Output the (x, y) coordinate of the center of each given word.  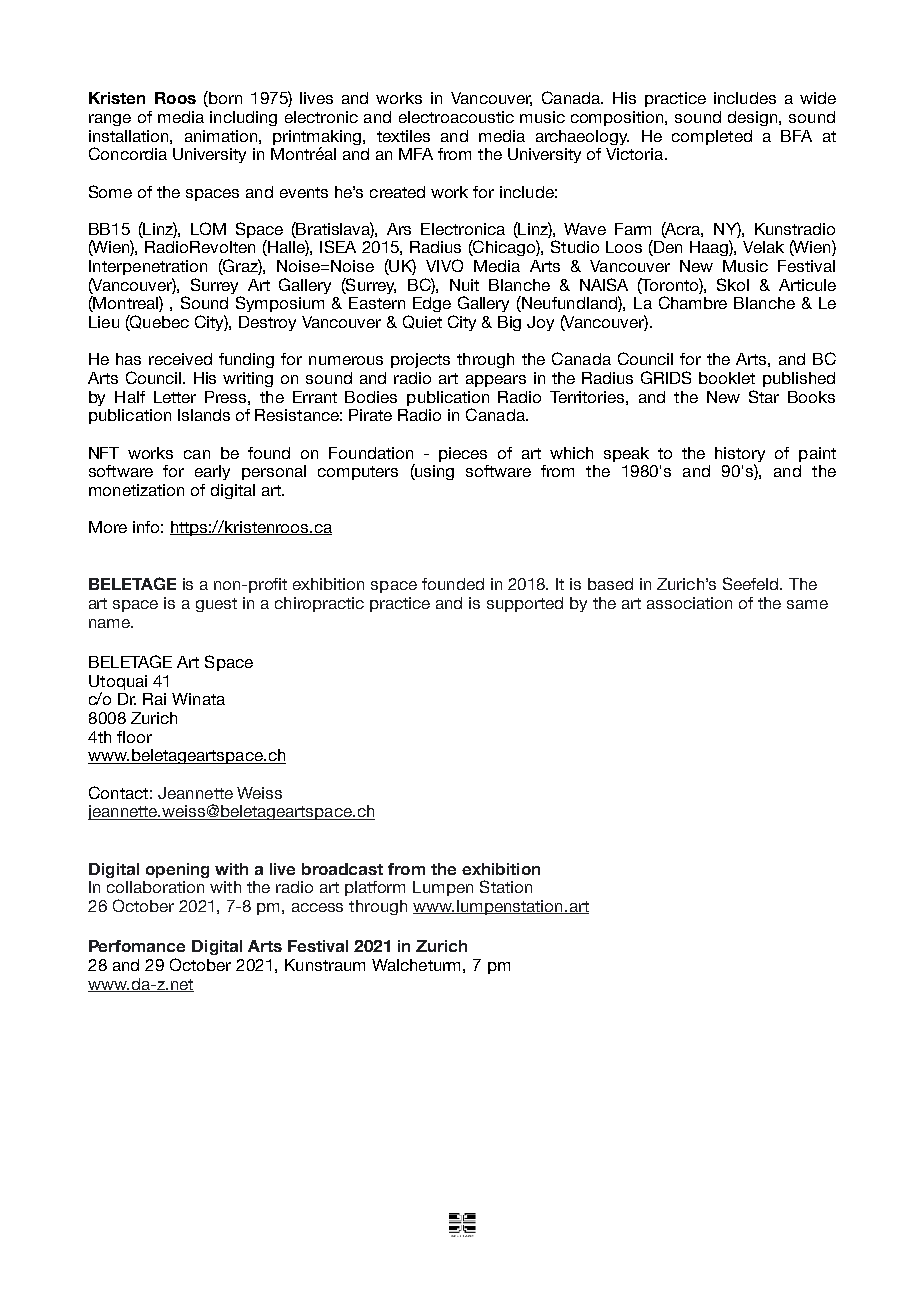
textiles (403, 136)
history (740, 454)
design (754, 118)
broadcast (342, 869)
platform (375, 888)
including (243, 118)
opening (177, 870)
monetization (136, 490)
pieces (463, 454)
